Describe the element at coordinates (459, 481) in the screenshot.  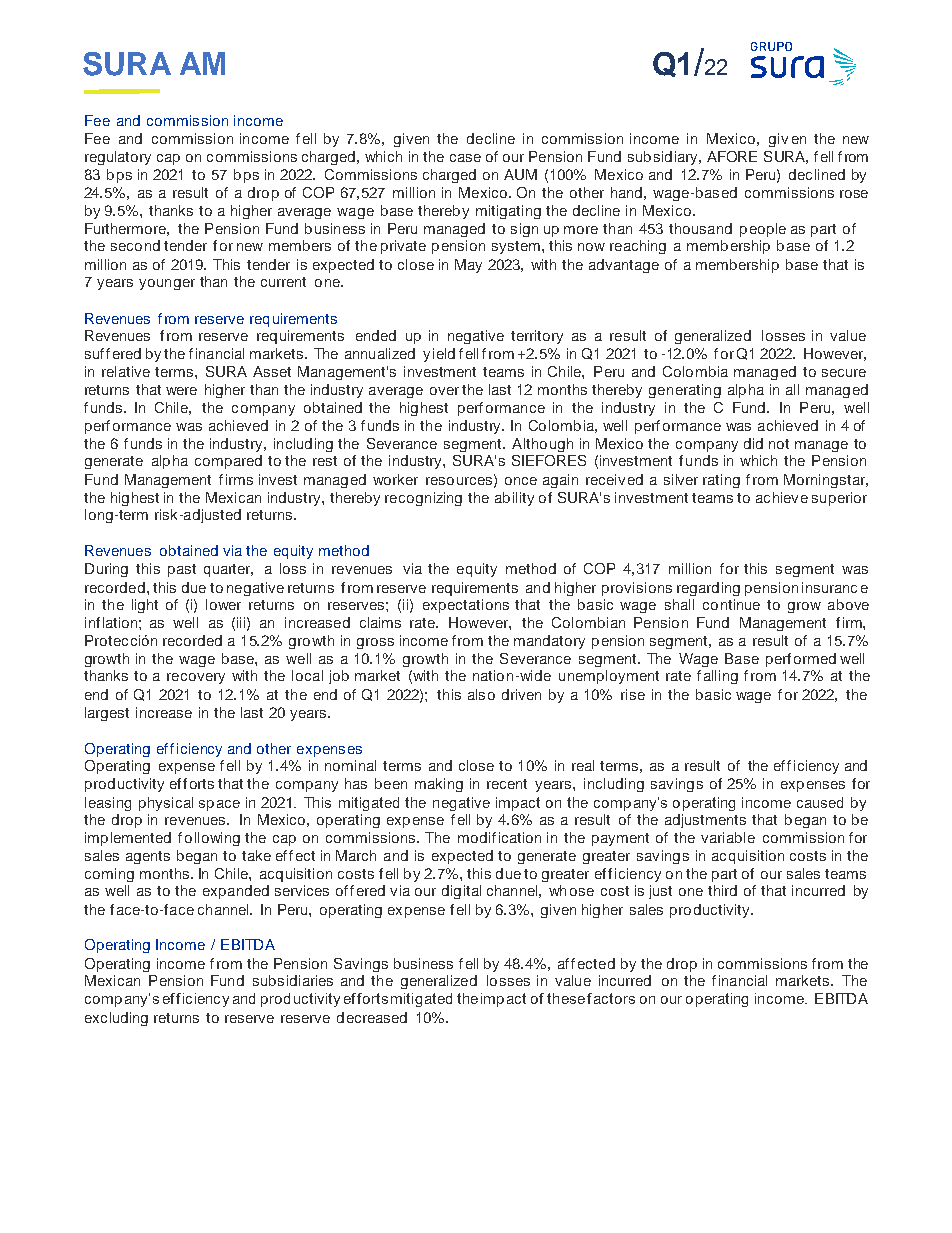
I see `resources` at that location.
